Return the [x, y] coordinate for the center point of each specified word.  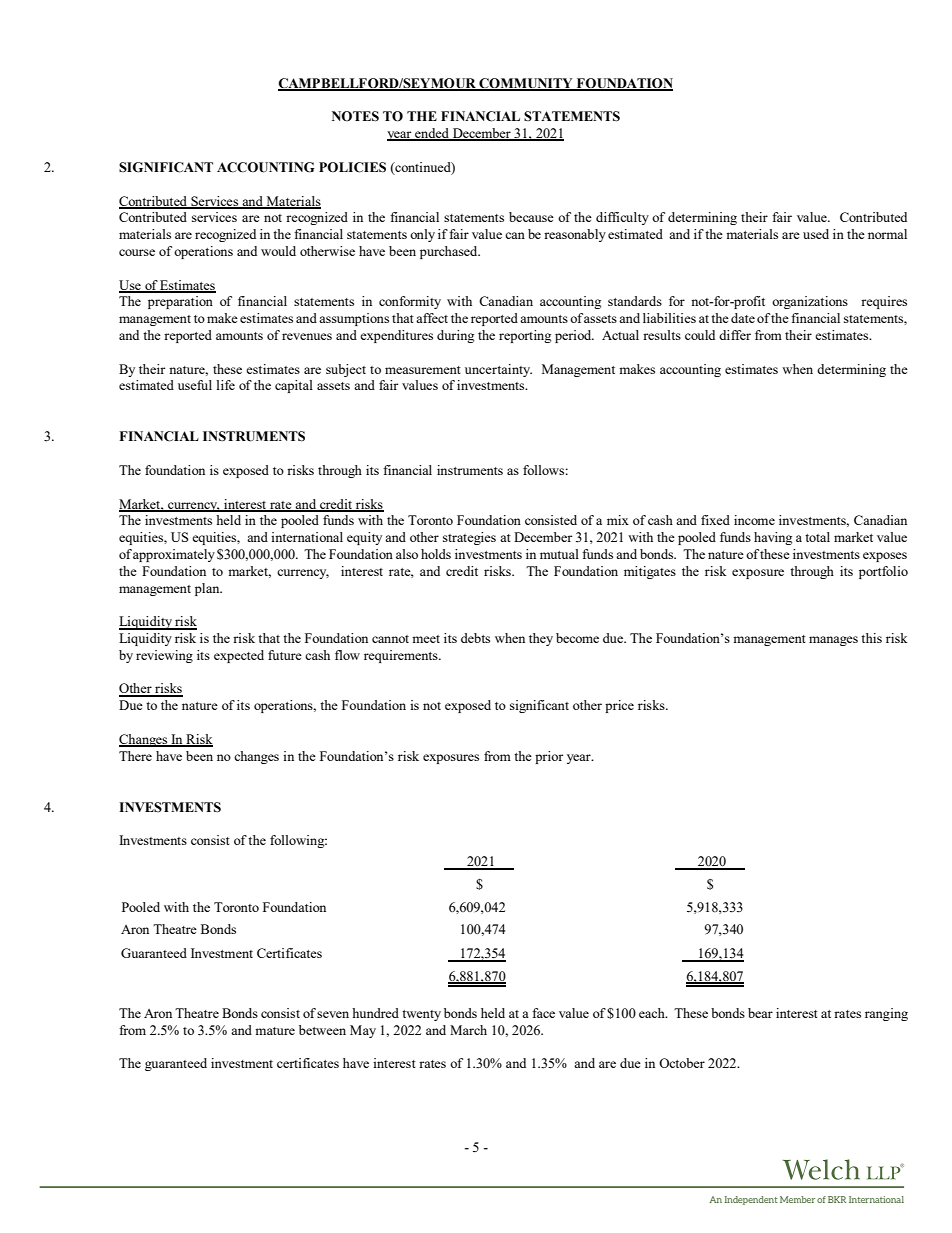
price [619, 706]
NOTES [355, 116]
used [816, 234]
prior [549, 757]
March [468, 1030]
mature [275, 1031]
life [225, 385]
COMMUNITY [526, 84]
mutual [559, 554]
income [754, 520]
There [135, 756]
